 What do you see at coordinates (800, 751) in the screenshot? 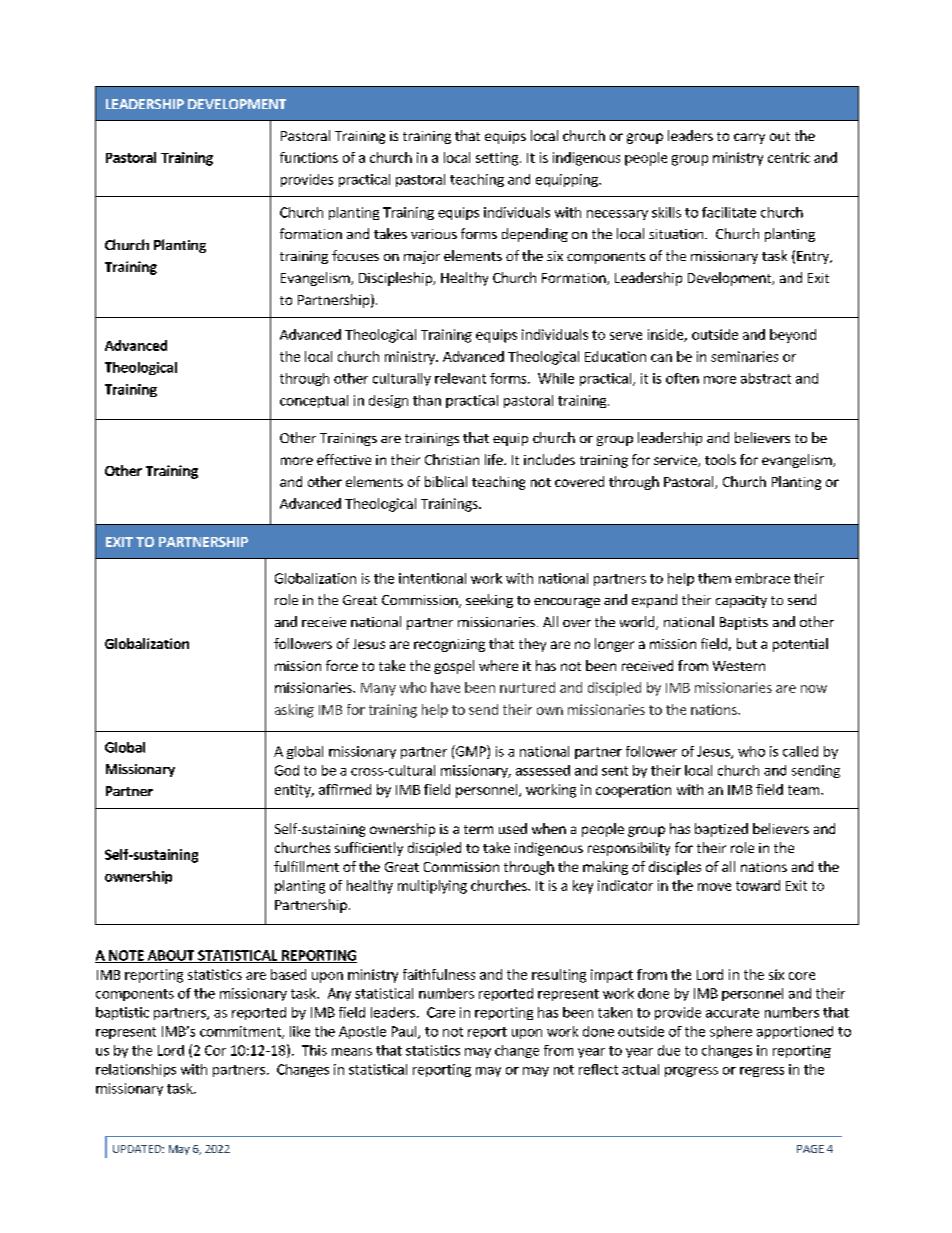
I see `called` at bounding box center [800, 751].
